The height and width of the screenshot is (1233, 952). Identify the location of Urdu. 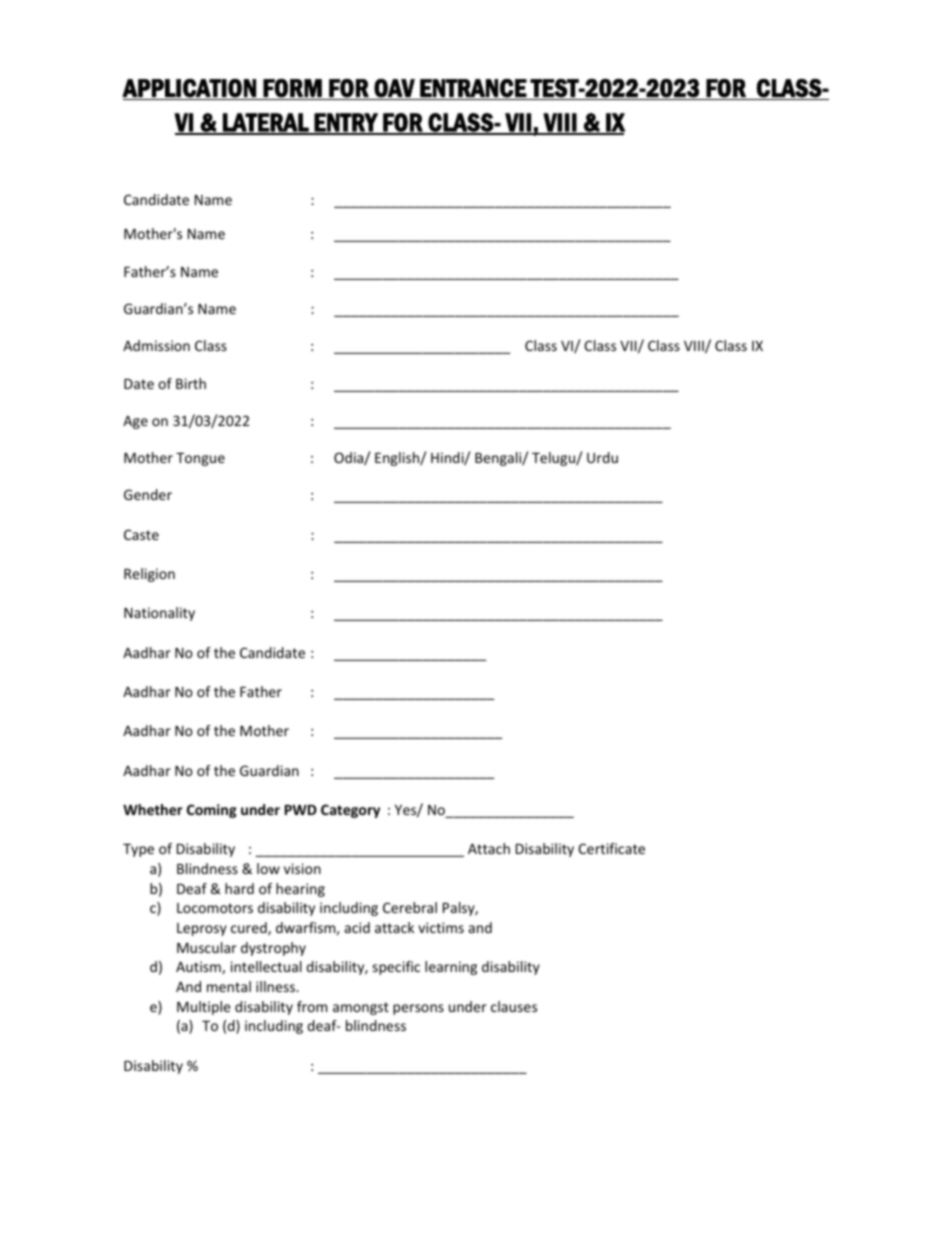
(602, 457).
